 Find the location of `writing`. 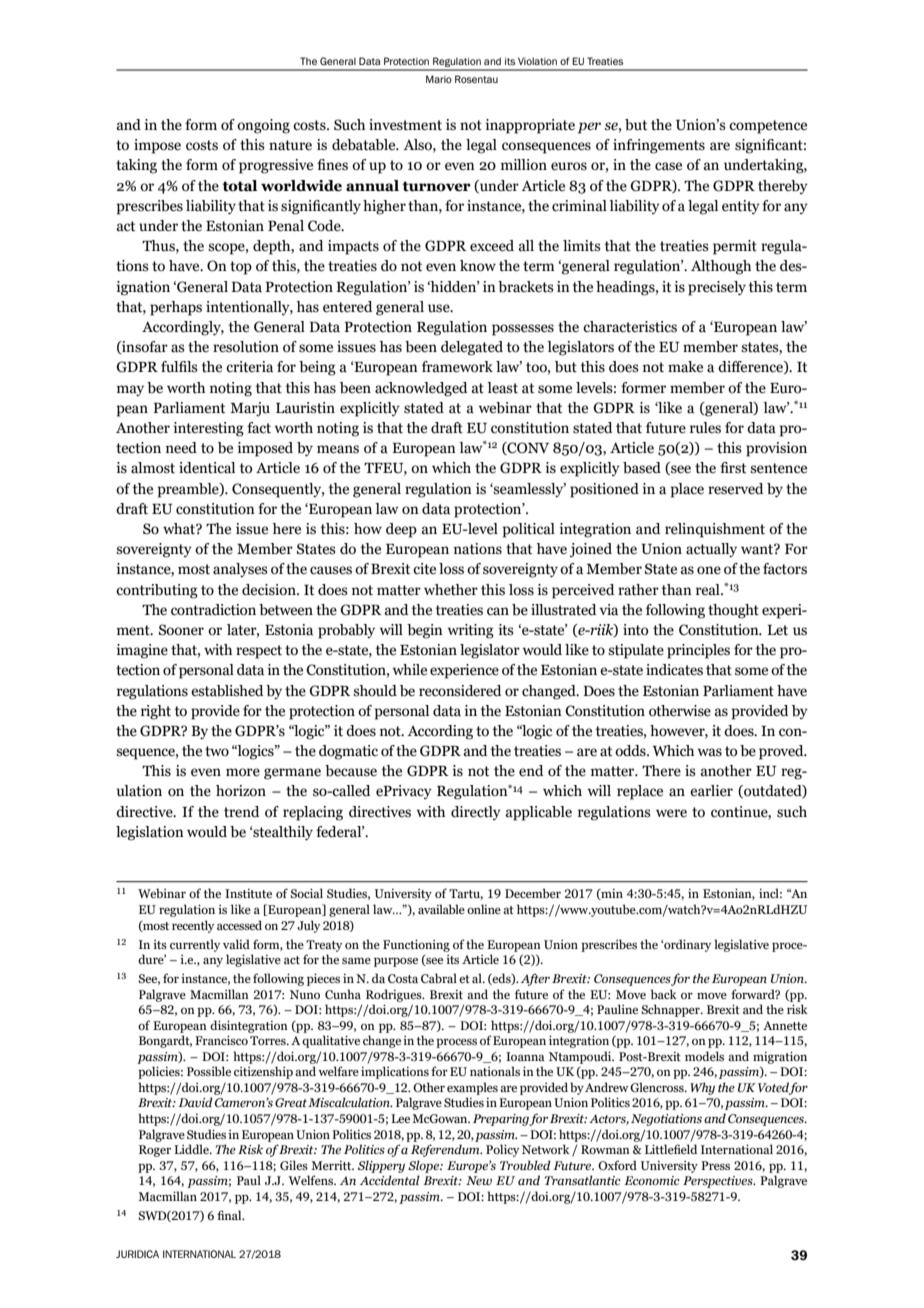

writing is located at coordinates (471, 631).
